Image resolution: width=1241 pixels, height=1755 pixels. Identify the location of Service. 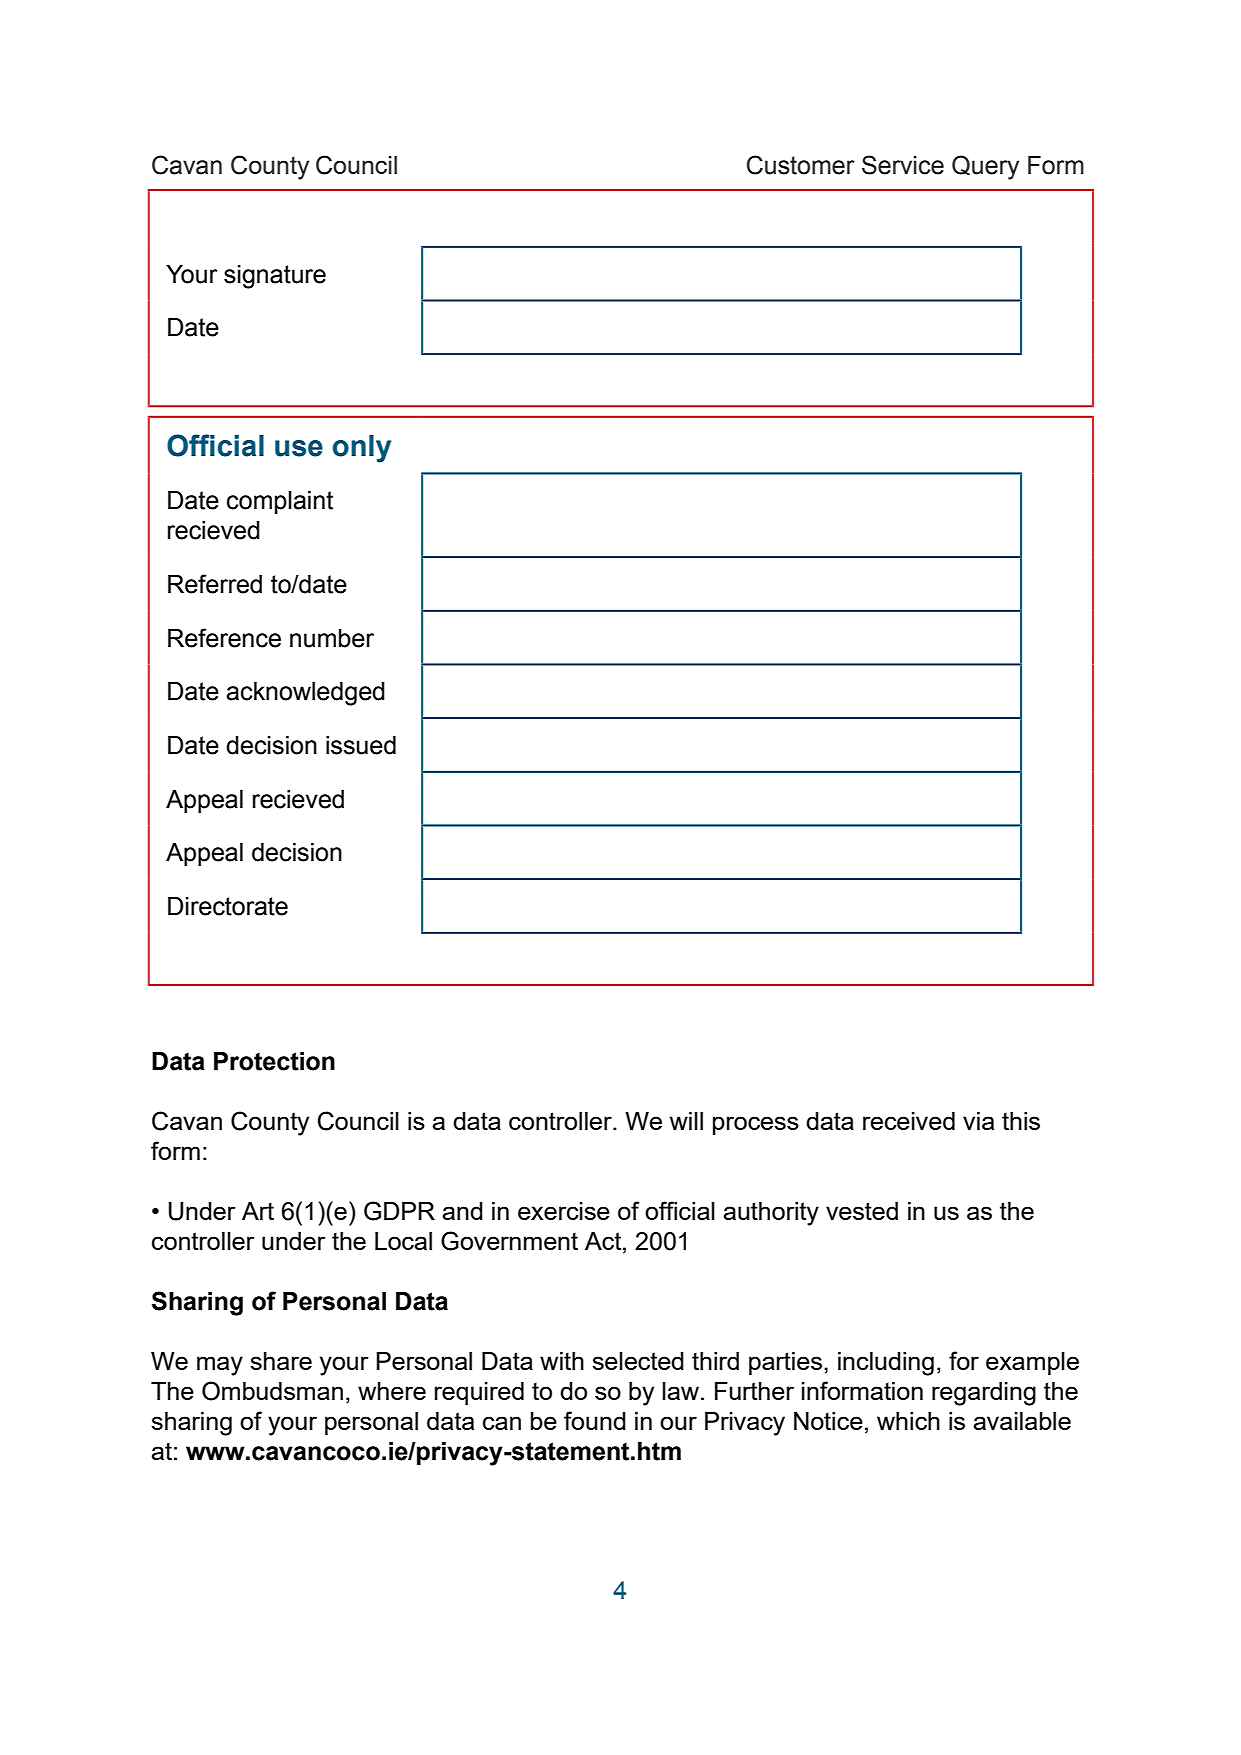
(903, 165).
